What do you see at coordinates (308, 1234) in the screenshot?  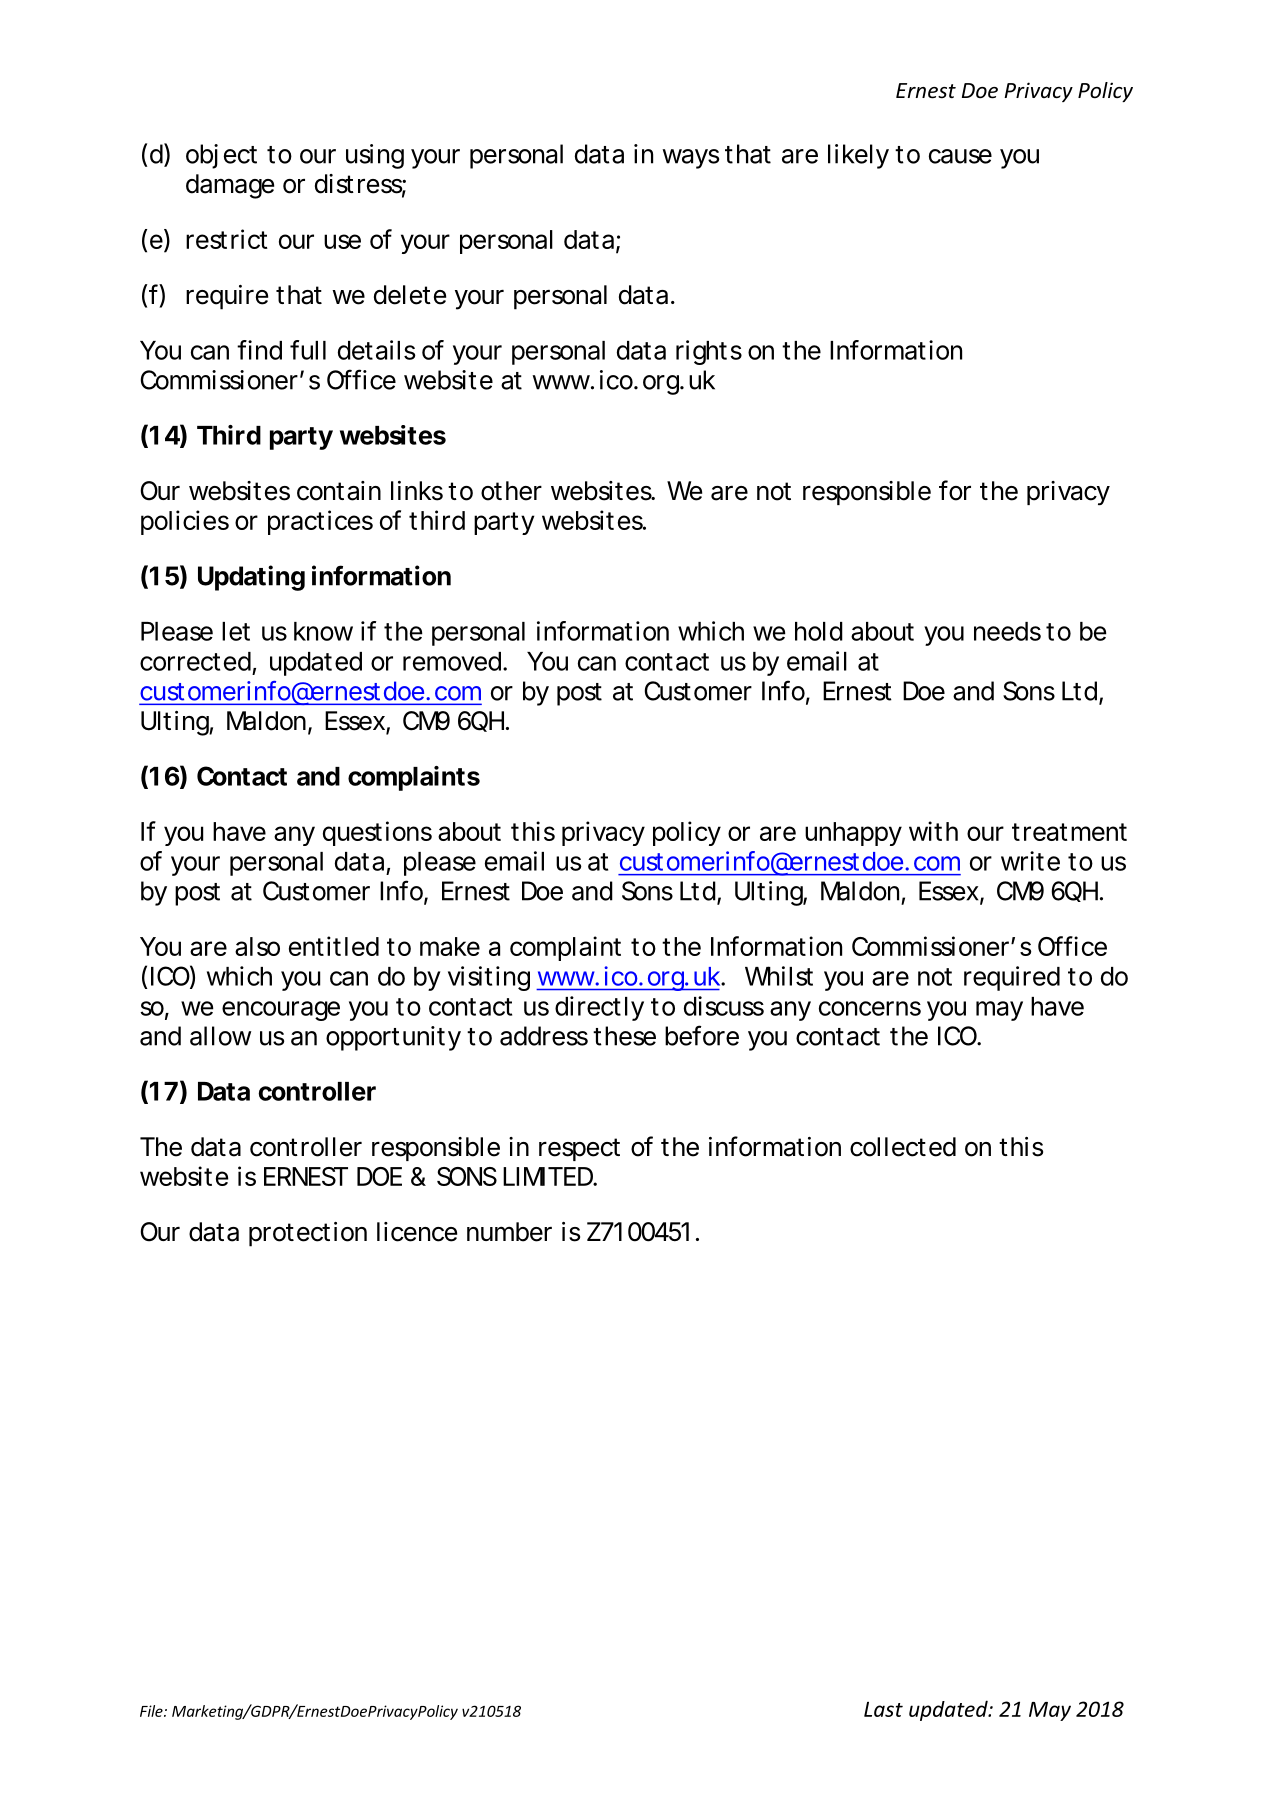 I see `protection` at bounding box center [308, 1234].
